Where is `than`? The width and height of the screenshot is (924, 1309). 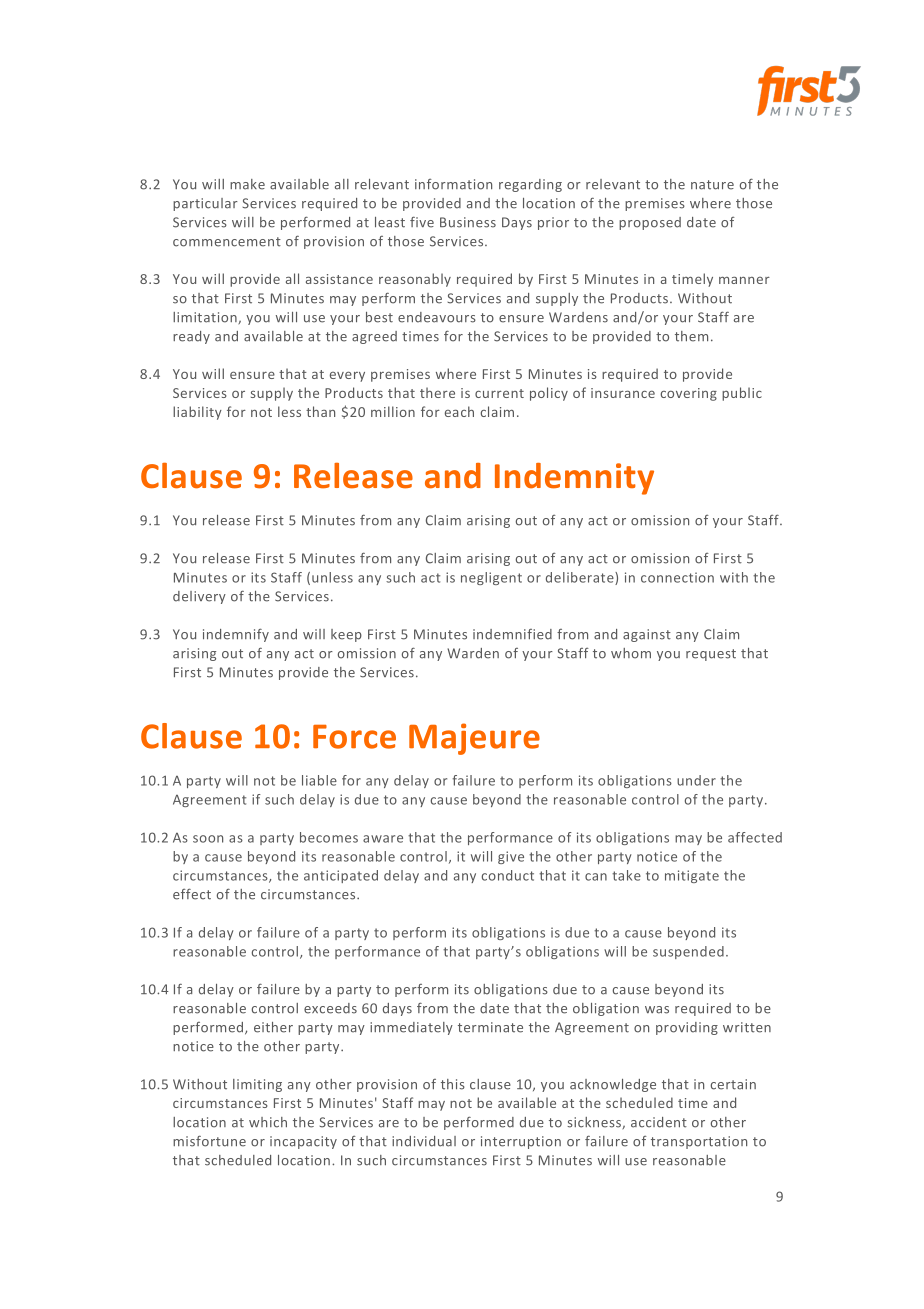
than is located at coordinates (320, 411).
